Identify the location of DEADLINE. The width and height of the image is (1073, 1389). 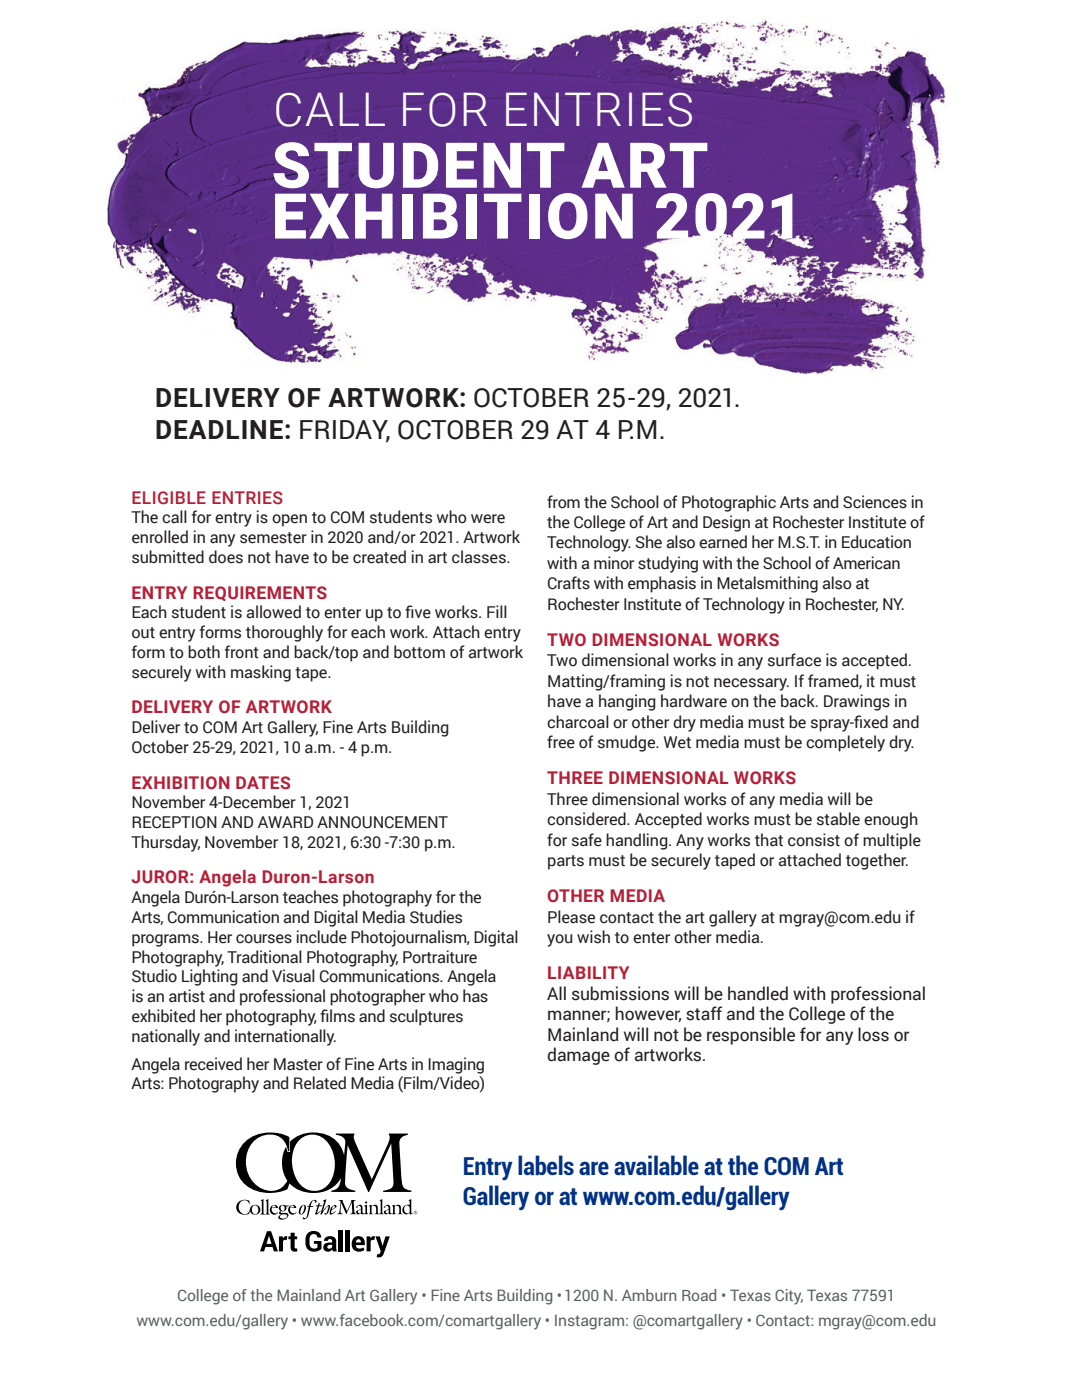
(219, 429).
